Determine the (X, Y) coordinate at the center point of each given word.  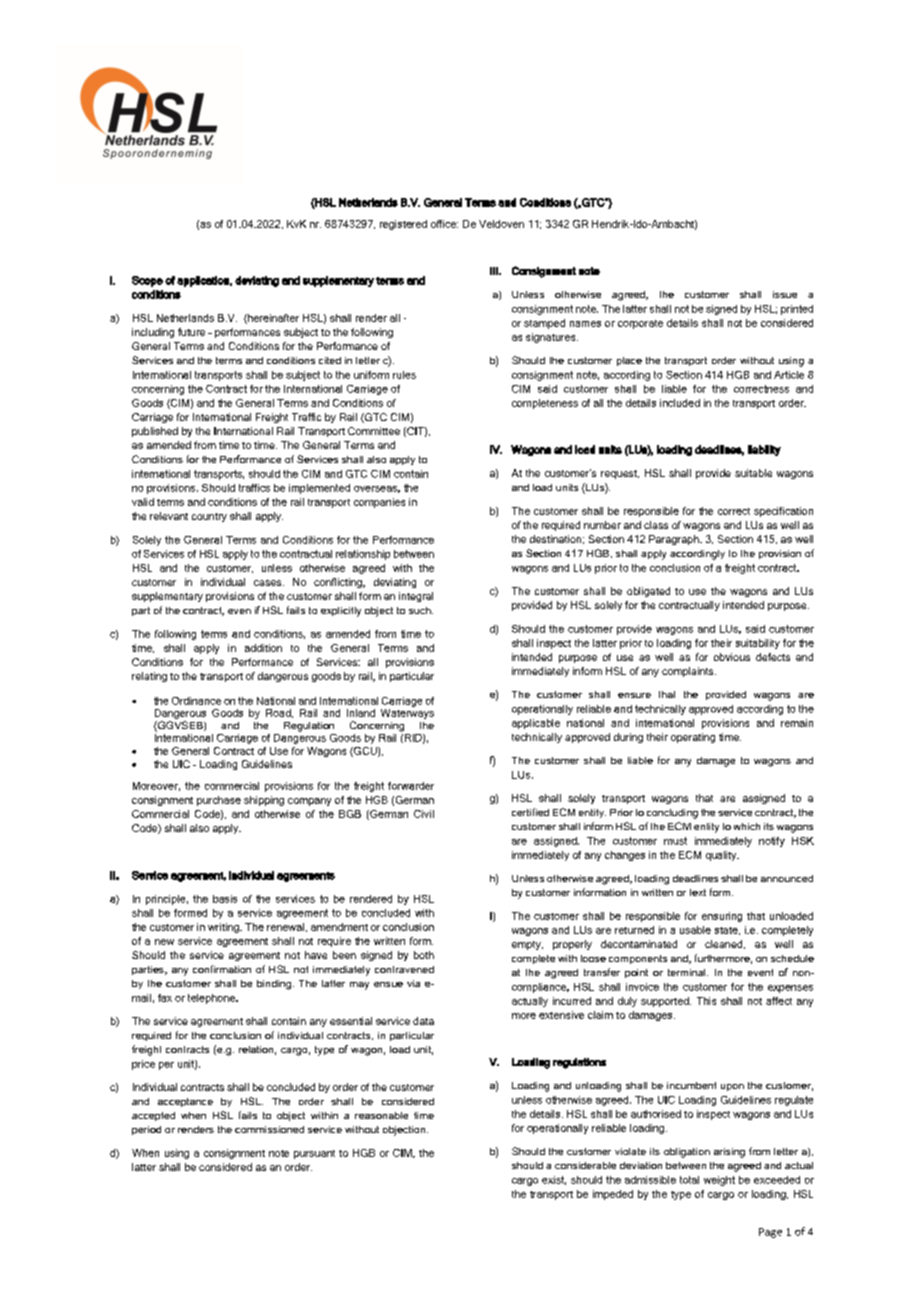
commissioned (269, 1129)
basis (225, 899)
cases (269, 583)
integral (416, 597)
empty (527, 945)
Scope (147, 281)
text (698, 892)
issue (785, 294)
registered (403, 225)
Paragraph (675, 540)
